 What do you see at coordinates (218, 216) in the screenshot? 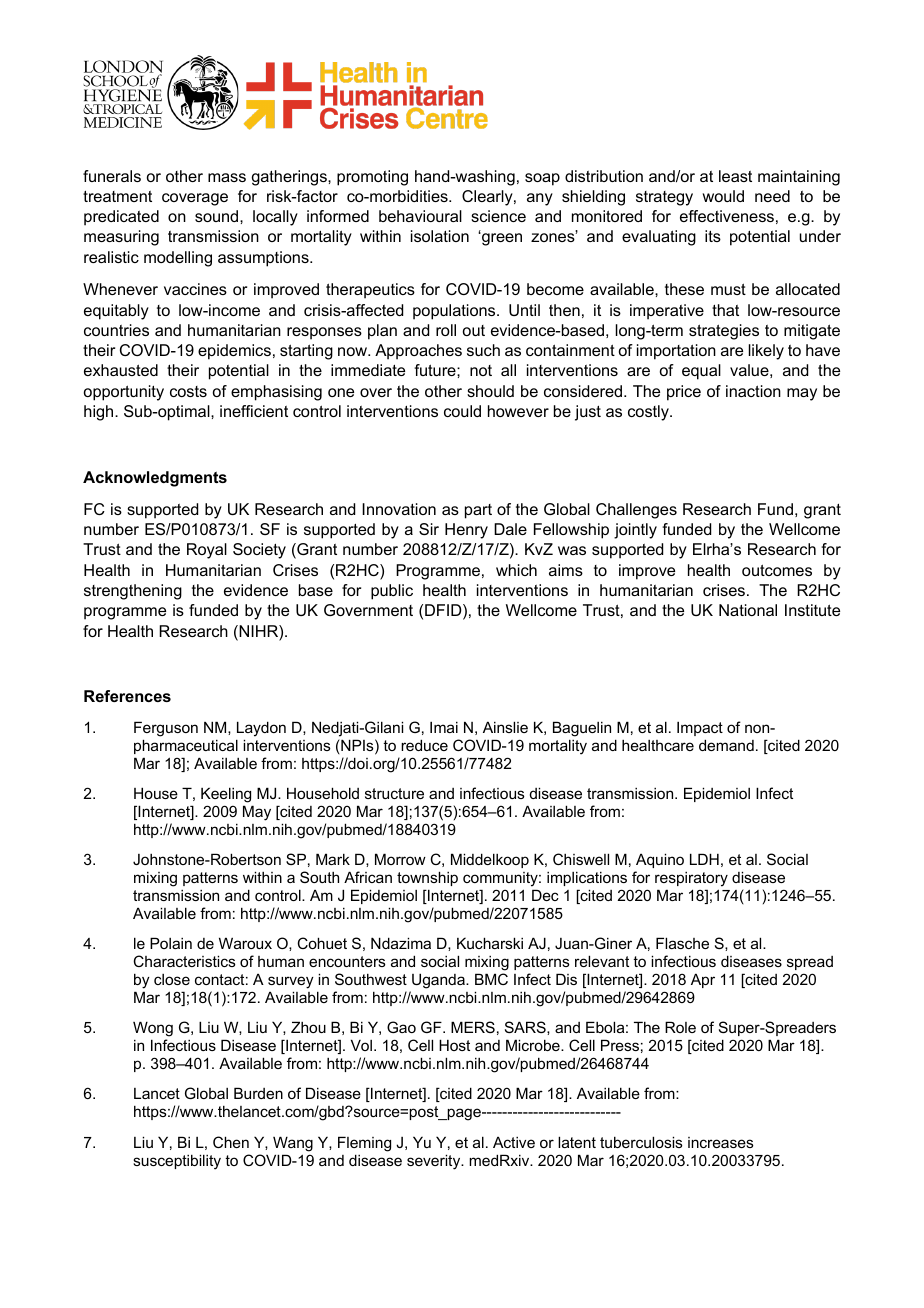
I see `sound` at bounding box center [218, 216].
